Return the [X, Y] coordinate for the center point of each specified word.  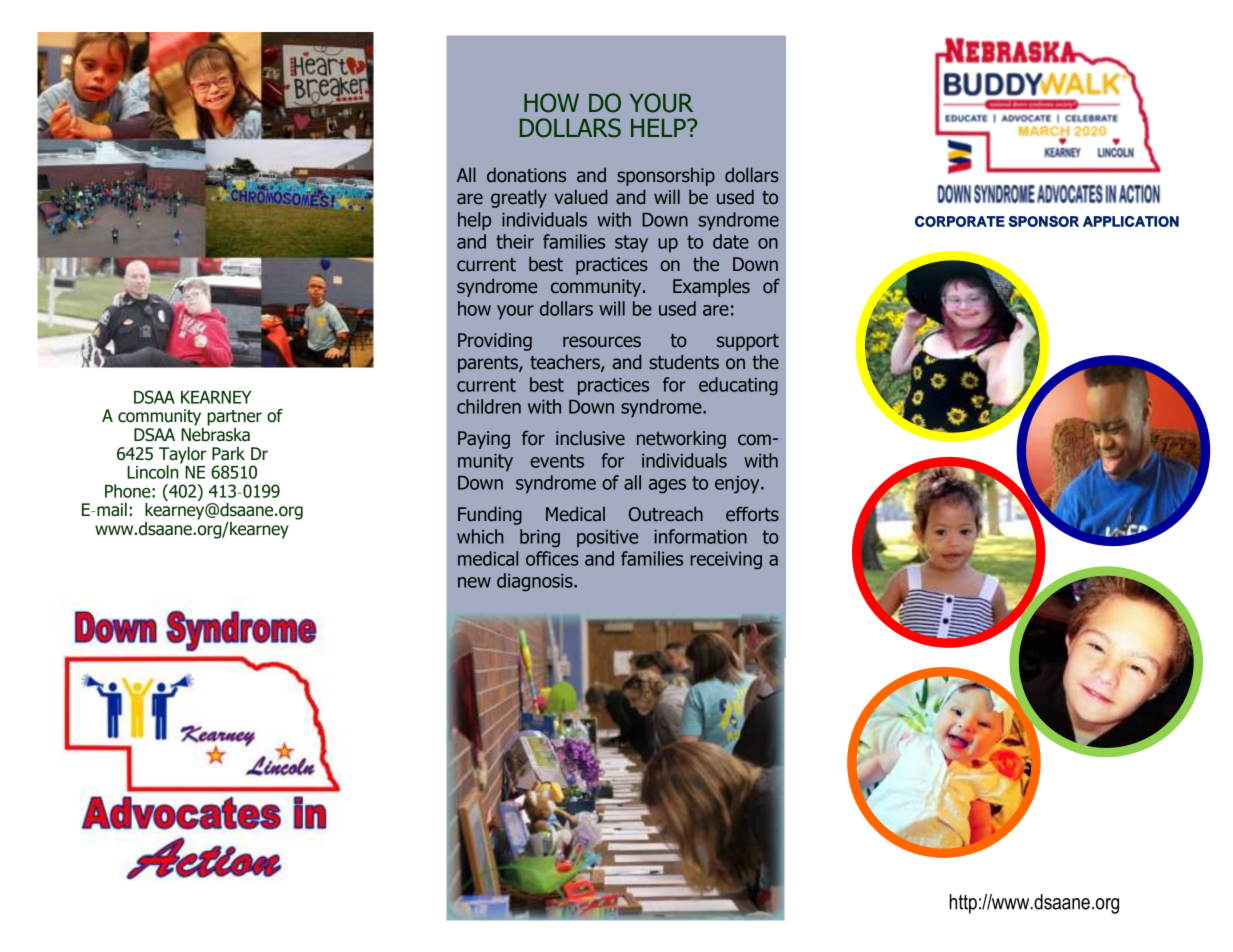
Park [228, 454]
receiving [726, 561]
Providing [495, 341]
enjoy [738, 485]
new [474, 582]
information [700, 536]
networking [681, 439]
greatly [519, 198]
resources [602, 342]
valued [580, 197]
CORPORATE [960, 221]
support [748, 342]
